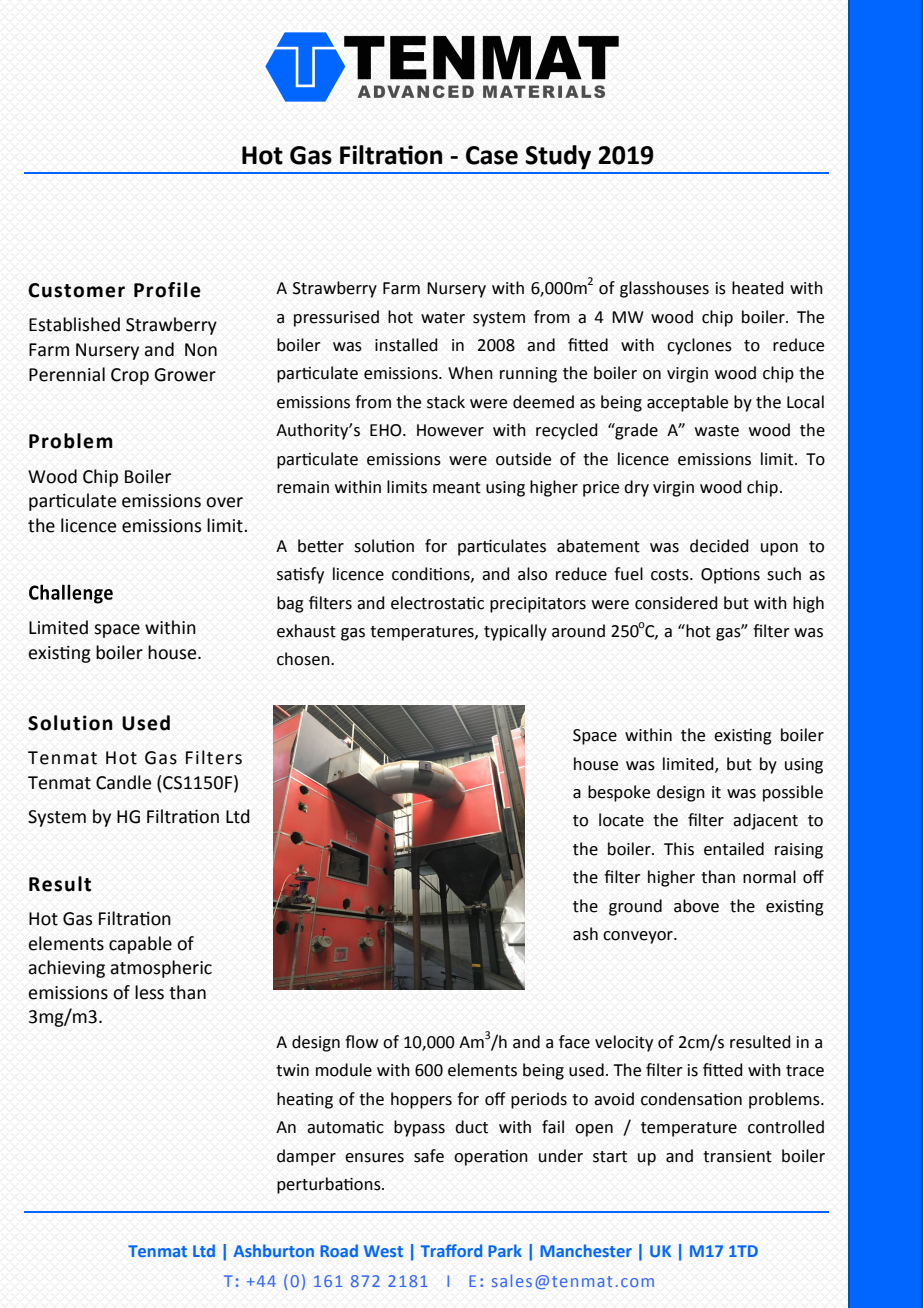 This document has height=1308, width=924. Describe the element at coordinates (306, 1157) in the document. I see `damper` at that location.
